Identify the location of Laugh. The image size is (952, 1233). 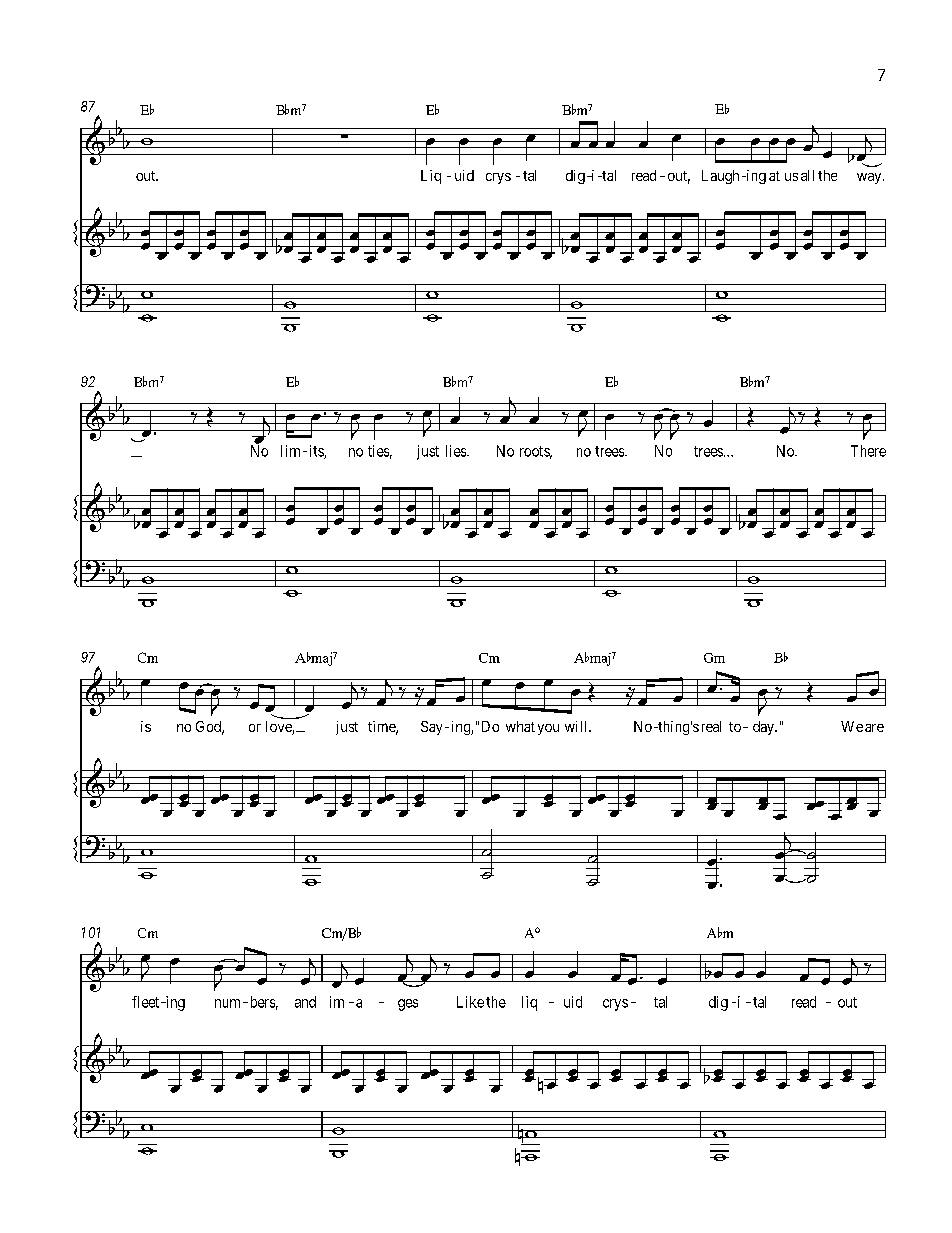
(720, 177).
